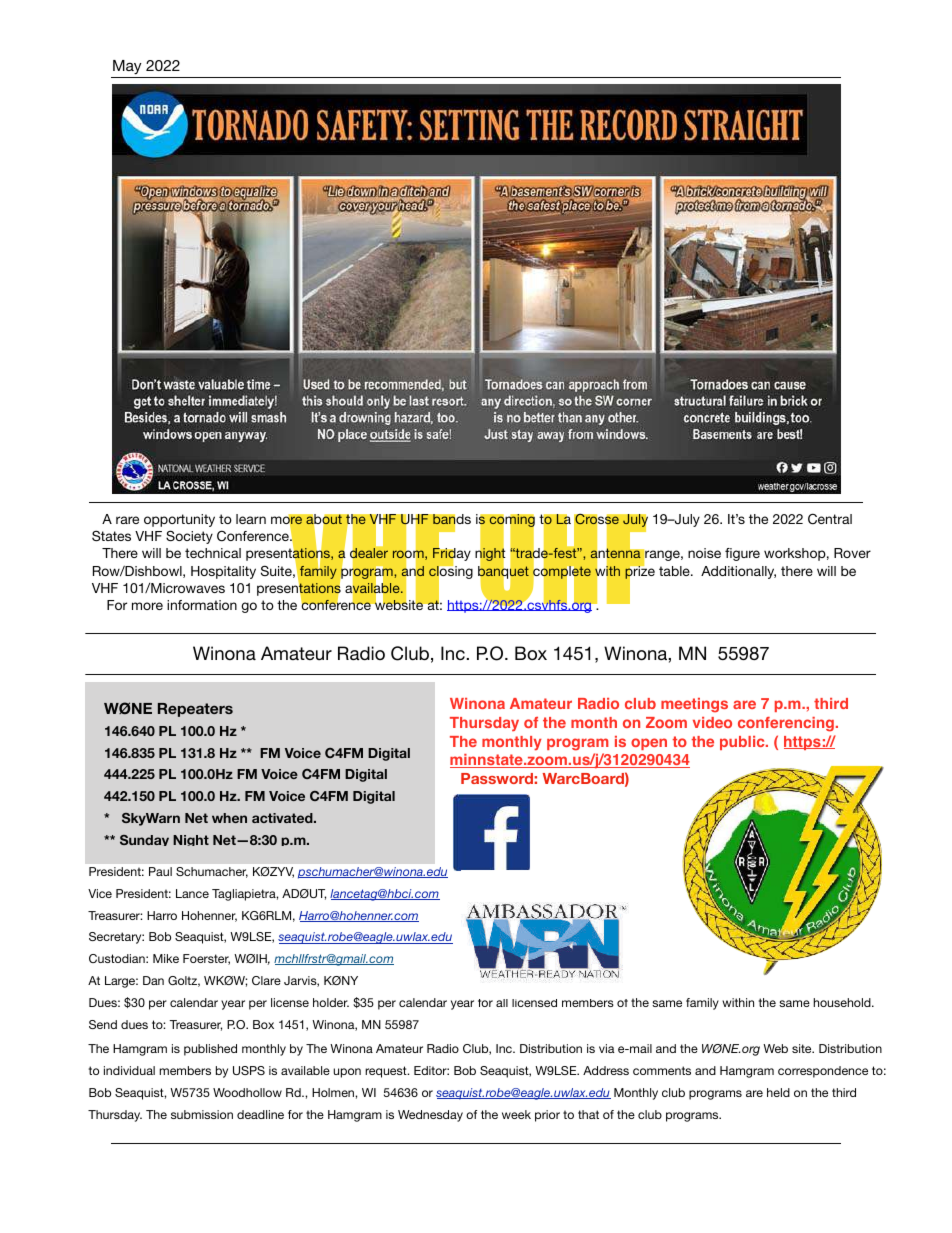  I want to click on complete, so click(562, 572).
